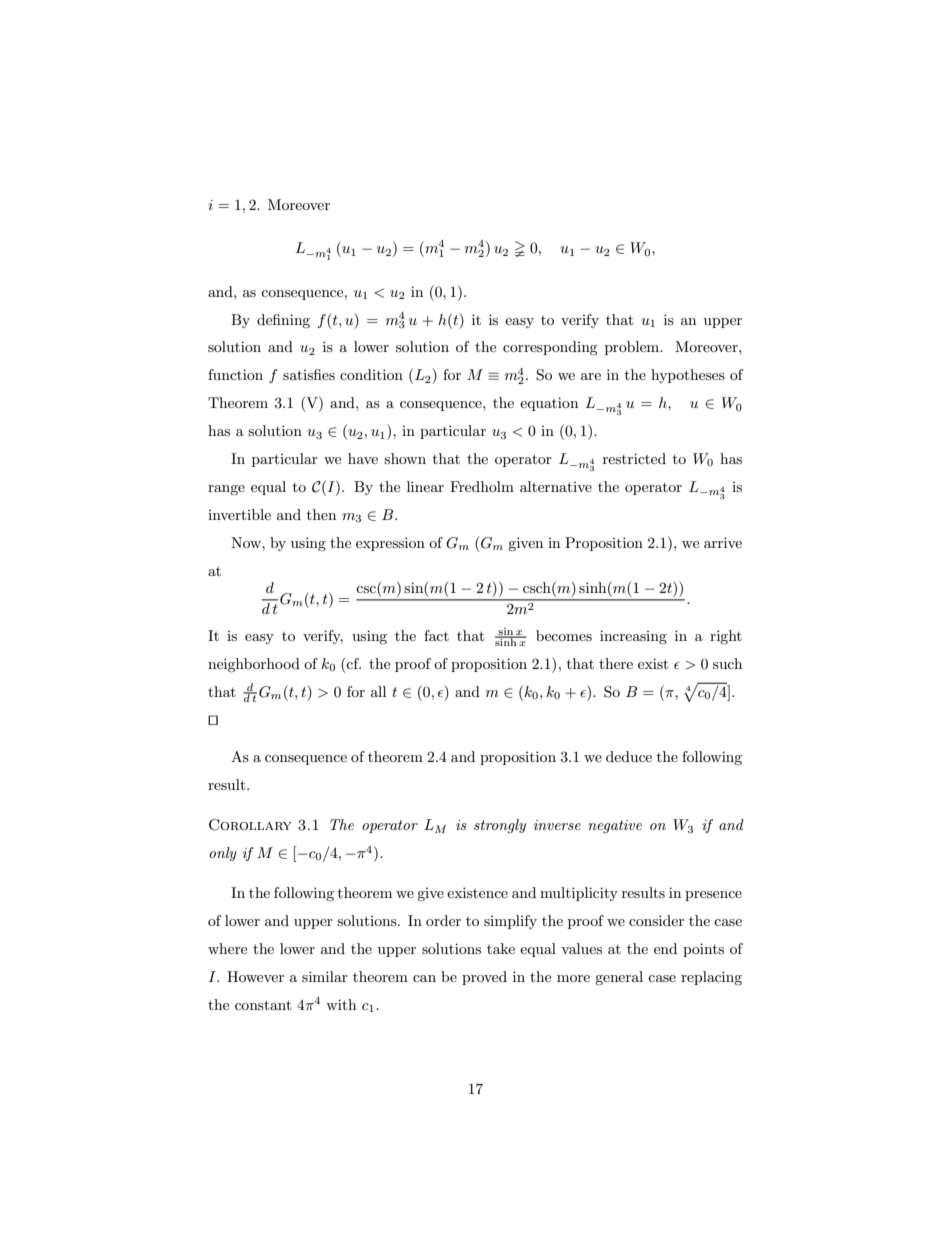 The width and height of the image is (952, 1233). I want to click on fact, so click(436, 635).
